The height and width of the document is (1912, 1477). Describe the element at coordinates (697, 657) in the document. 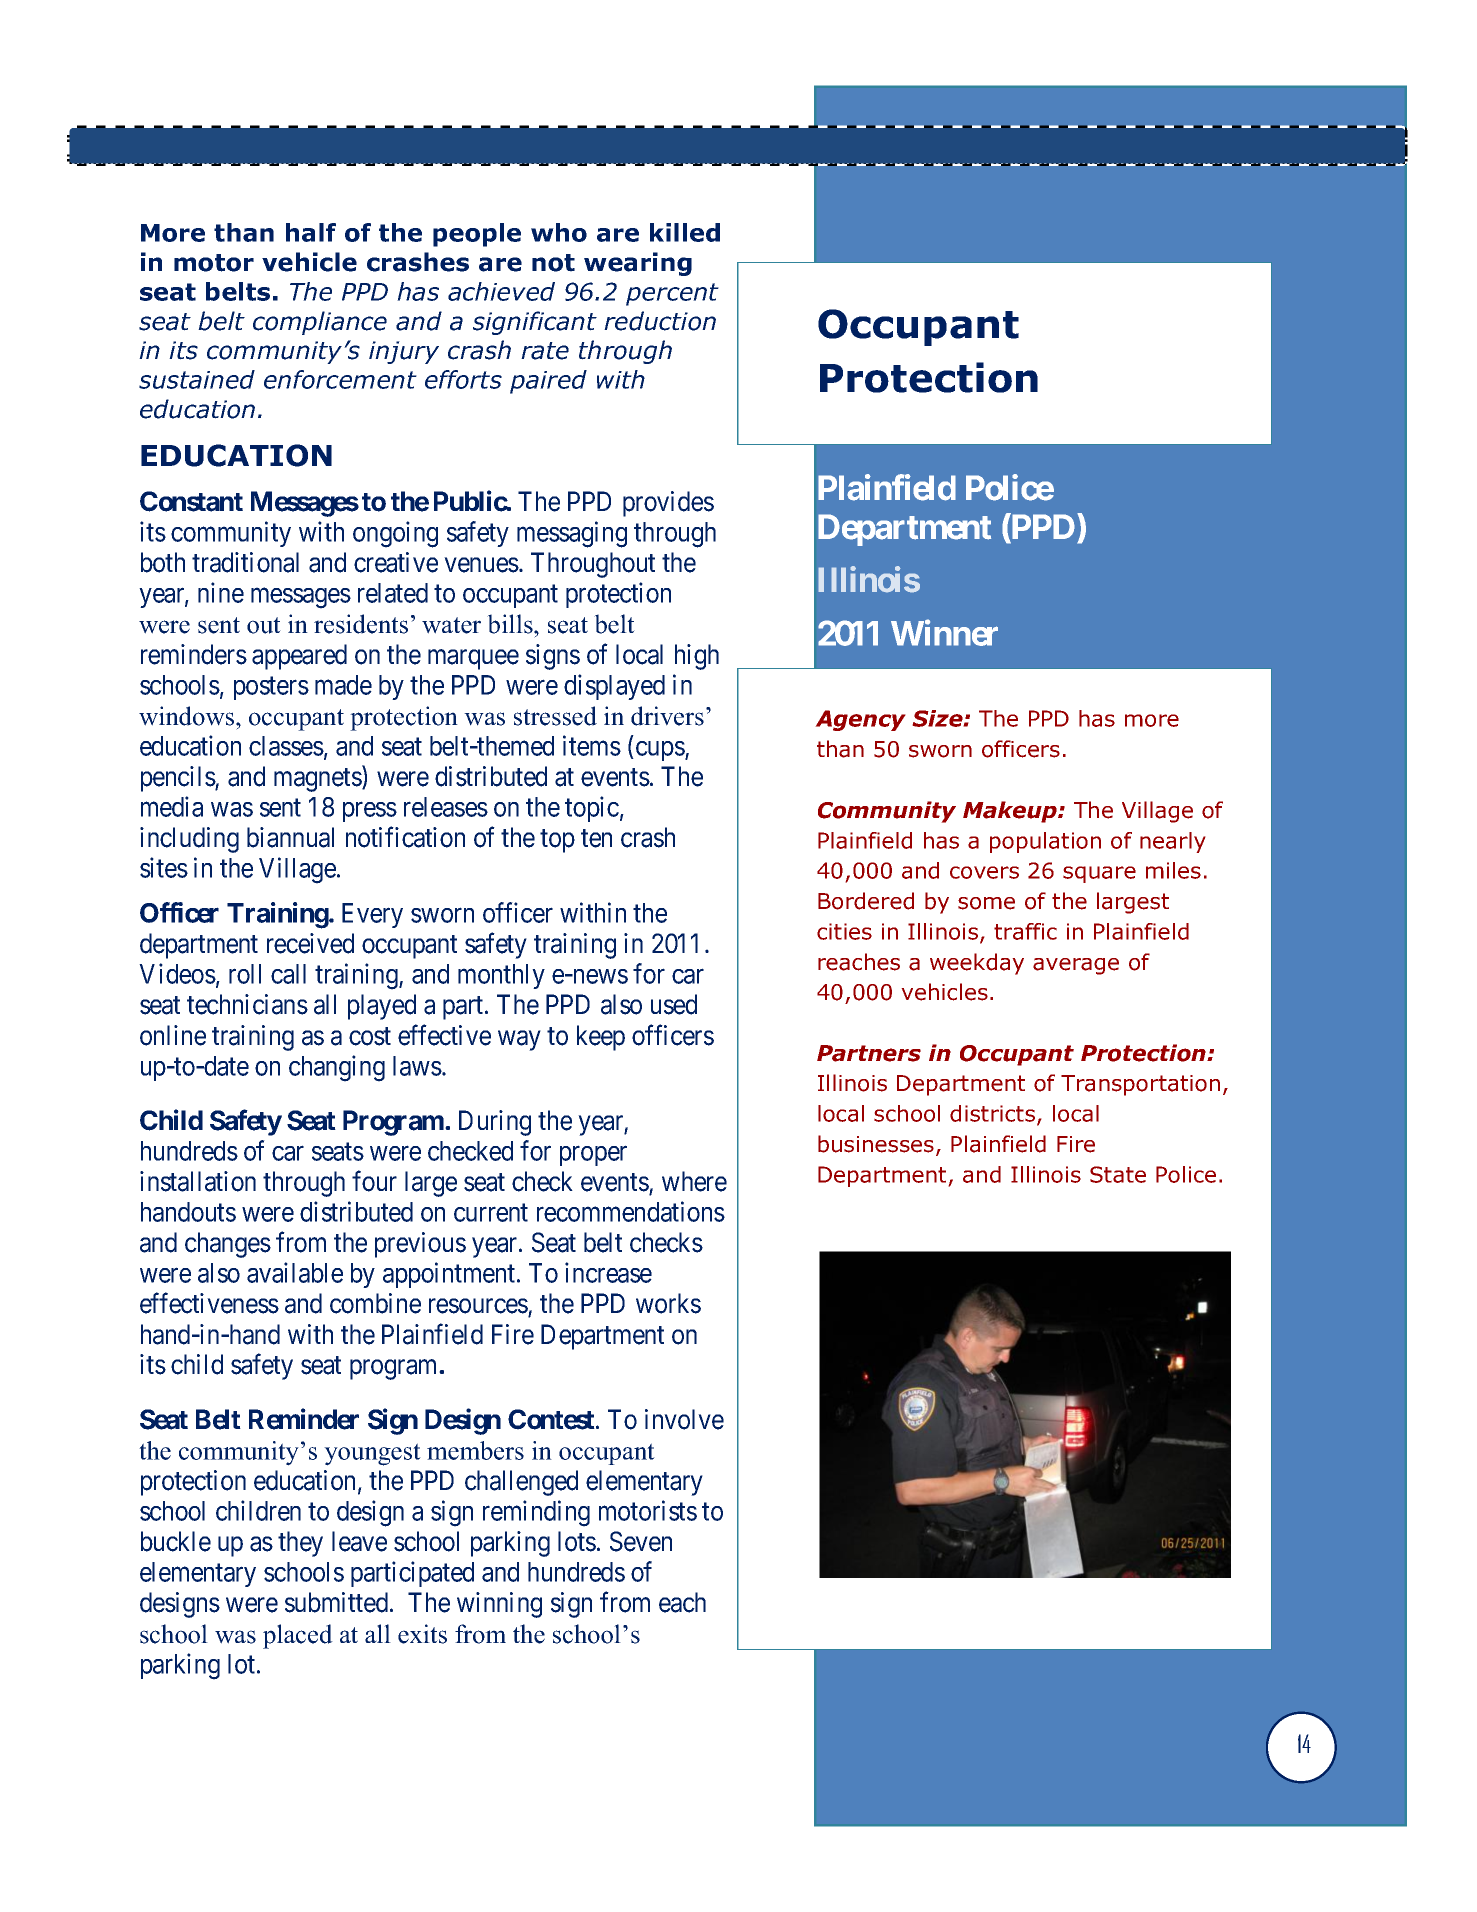

I see `high` at that location.
